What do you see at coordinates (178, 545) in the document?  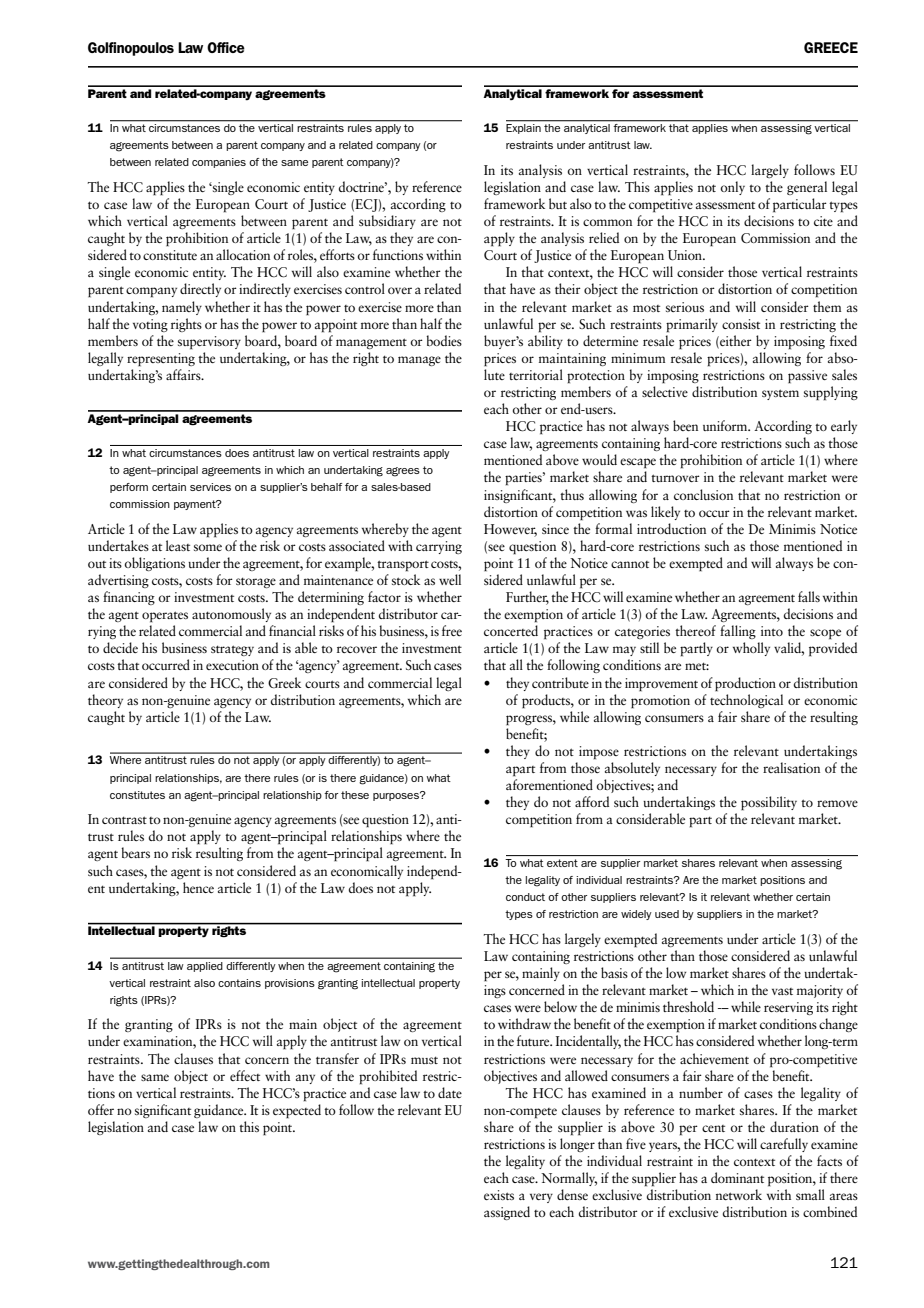 I see `least` at bounding box center [178, 545].
